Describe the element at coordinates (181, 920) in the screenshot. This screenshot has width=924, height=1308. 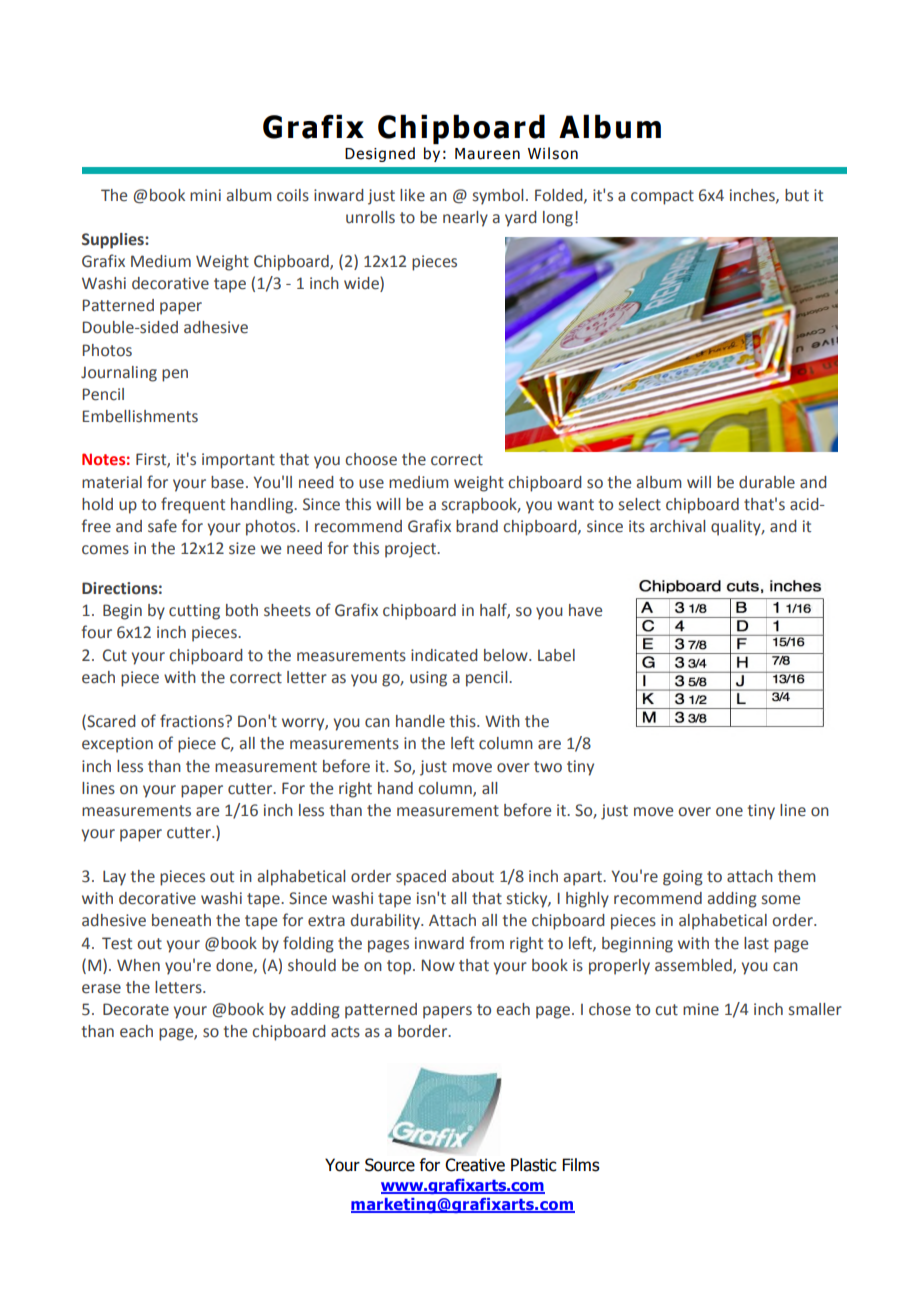
I see `beneath` at that location.
